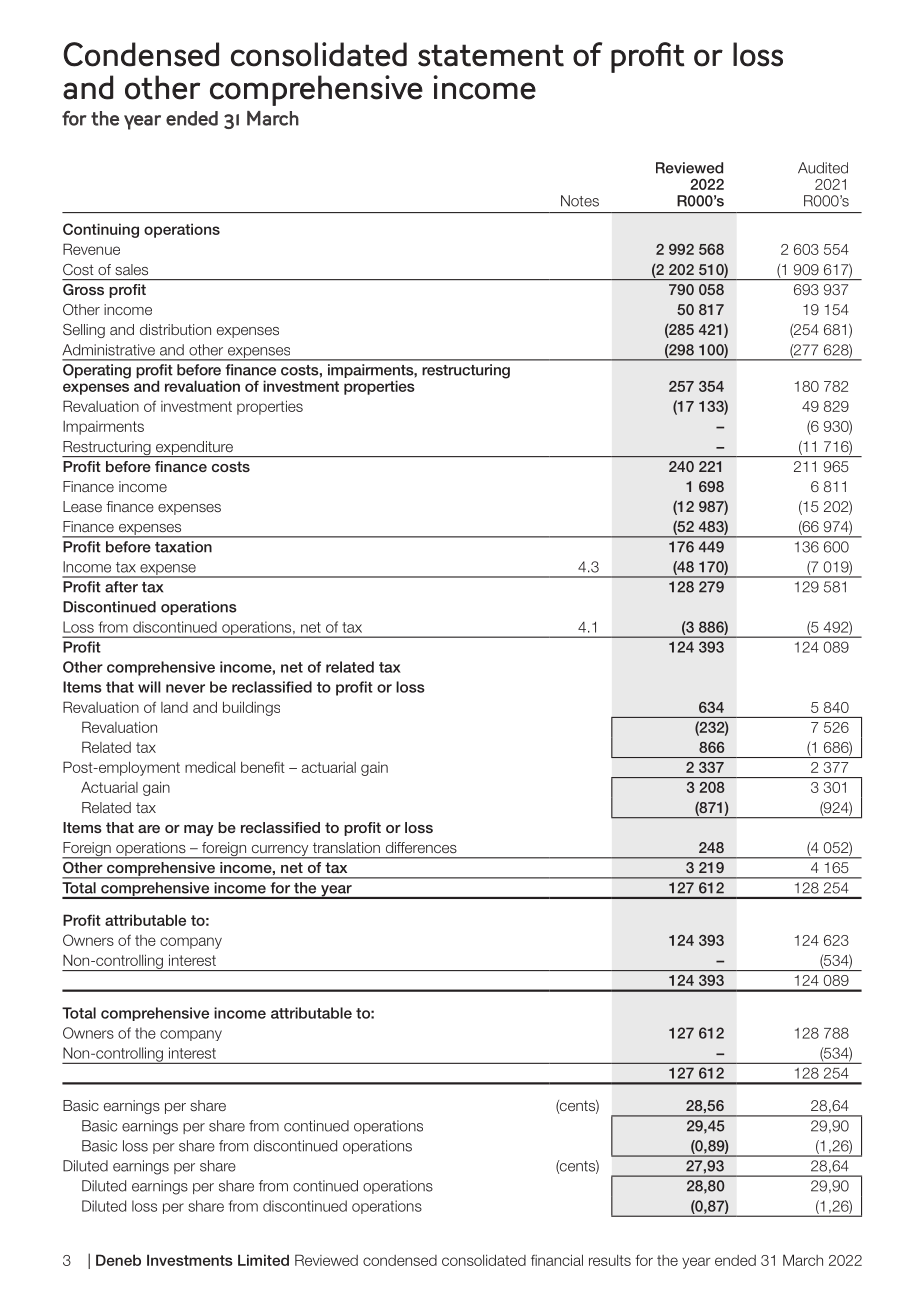  I want to click on Audited, so click(823, 168).
